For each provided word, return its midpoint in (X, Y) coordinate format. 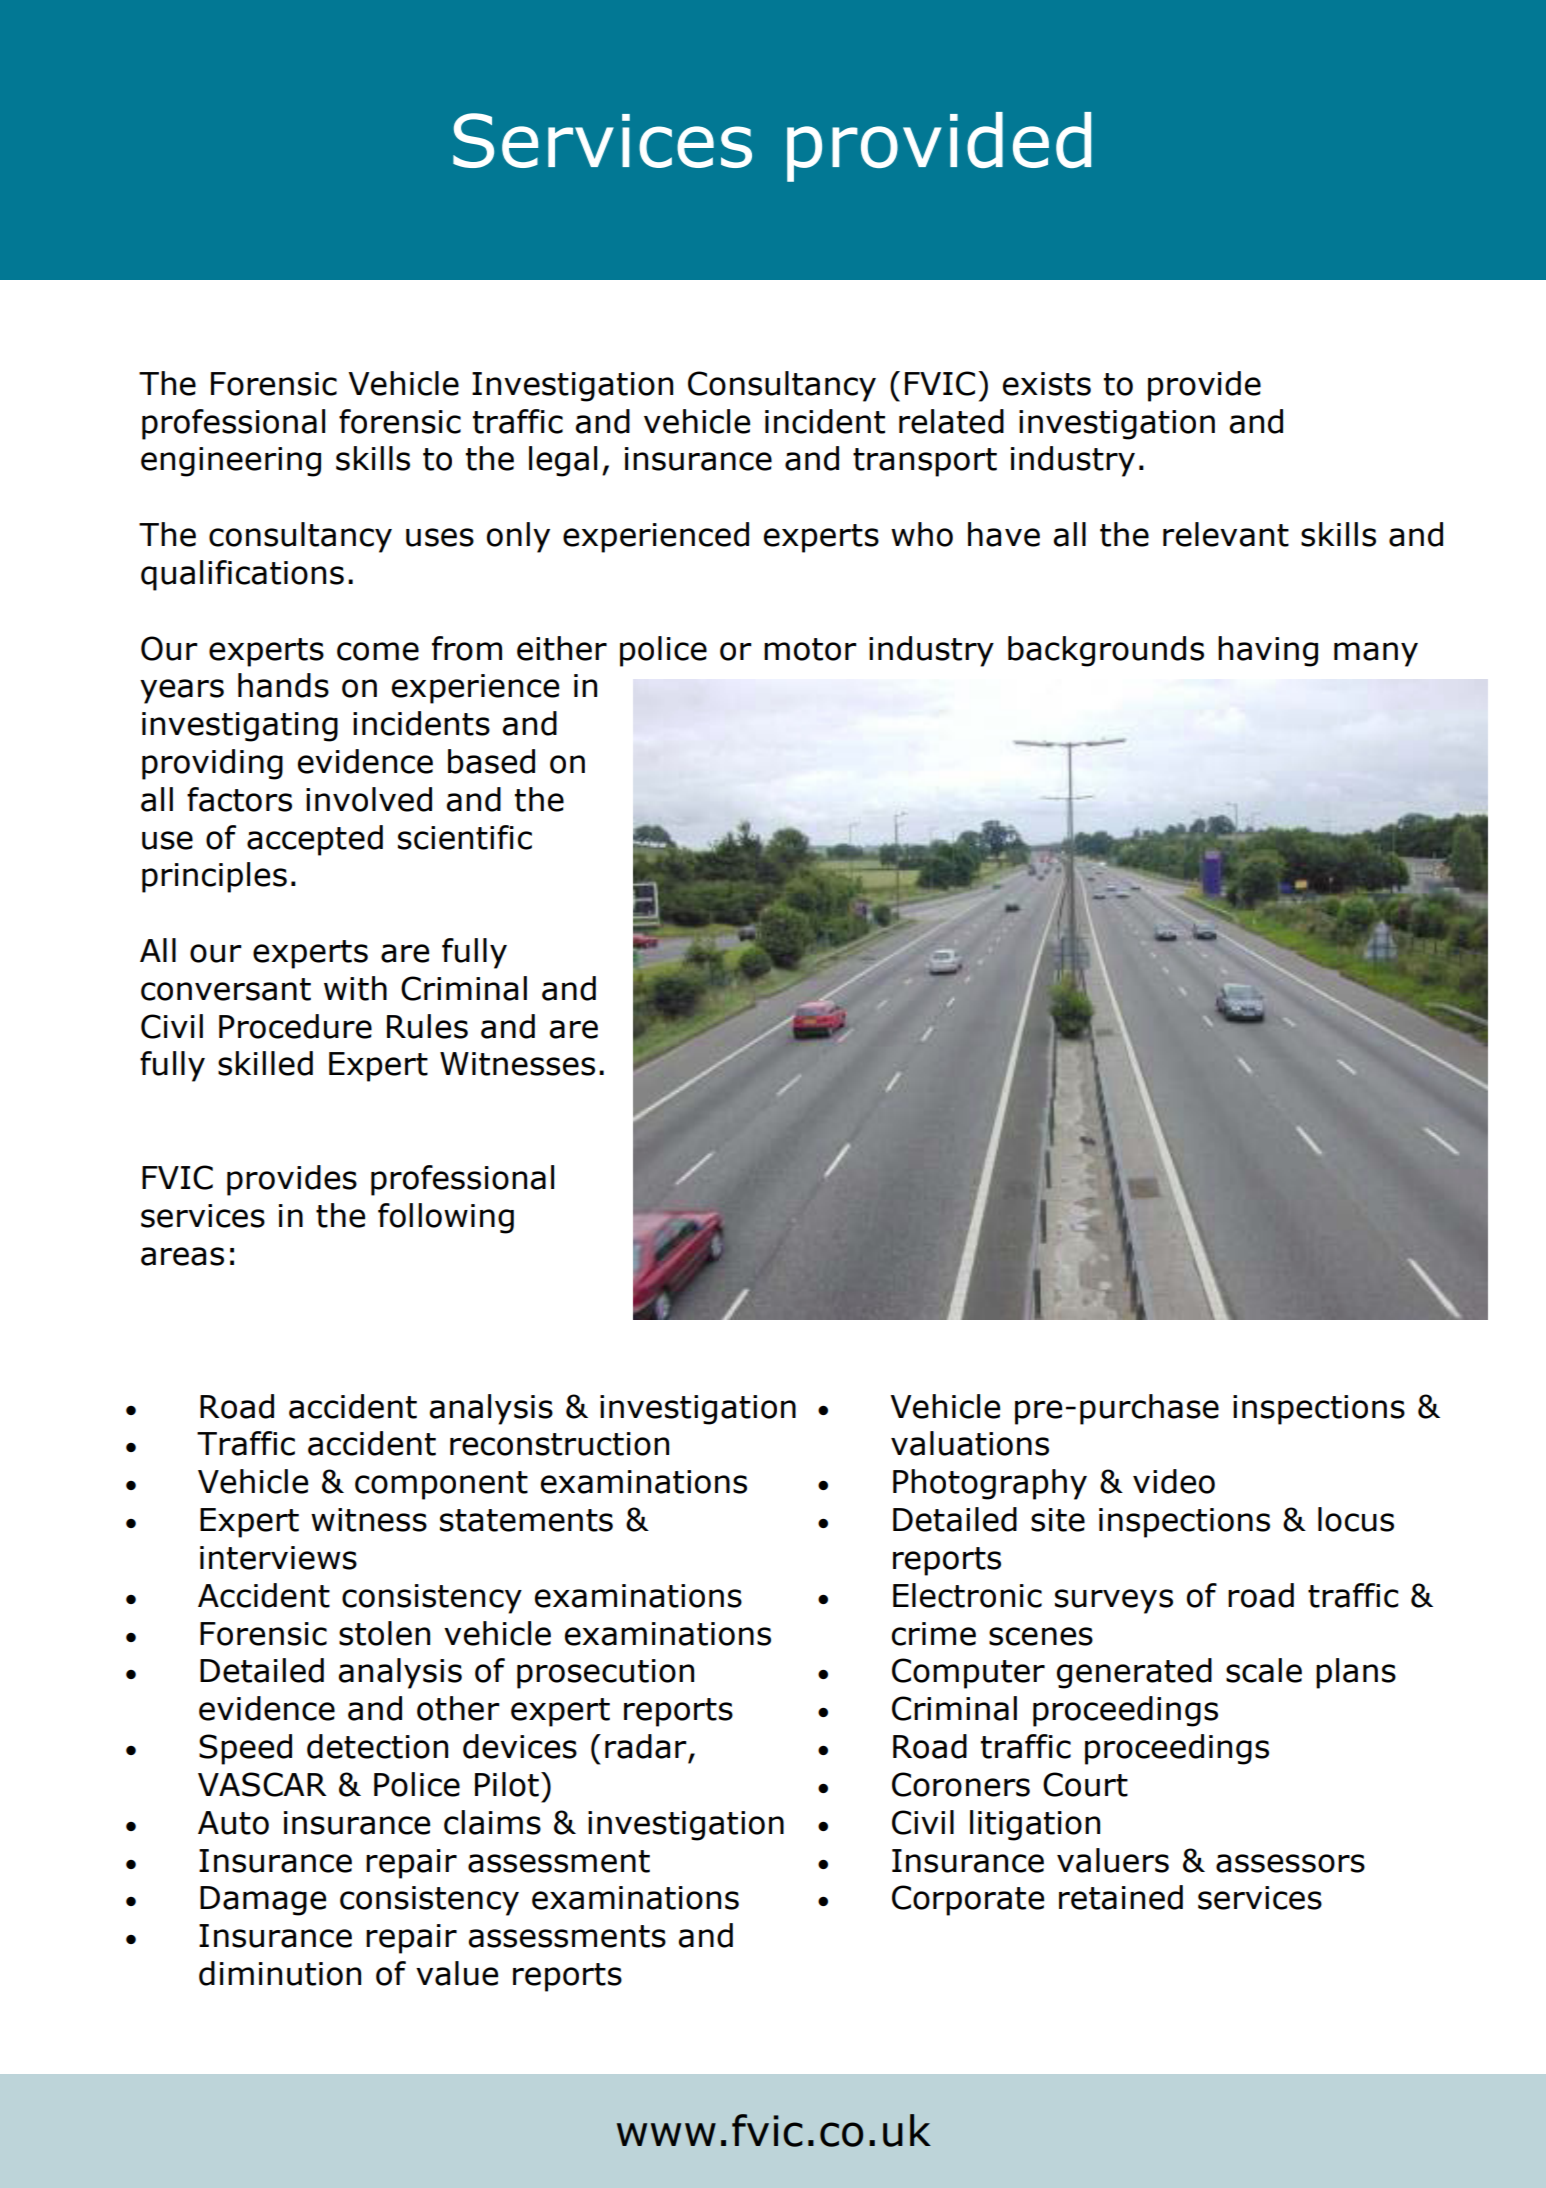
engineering (231, 462)
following (446, 1218)
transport (925, 462)
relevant (1226, 534)
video (1174, 1481)
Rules (427, 1026)
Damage (263, 1901)
